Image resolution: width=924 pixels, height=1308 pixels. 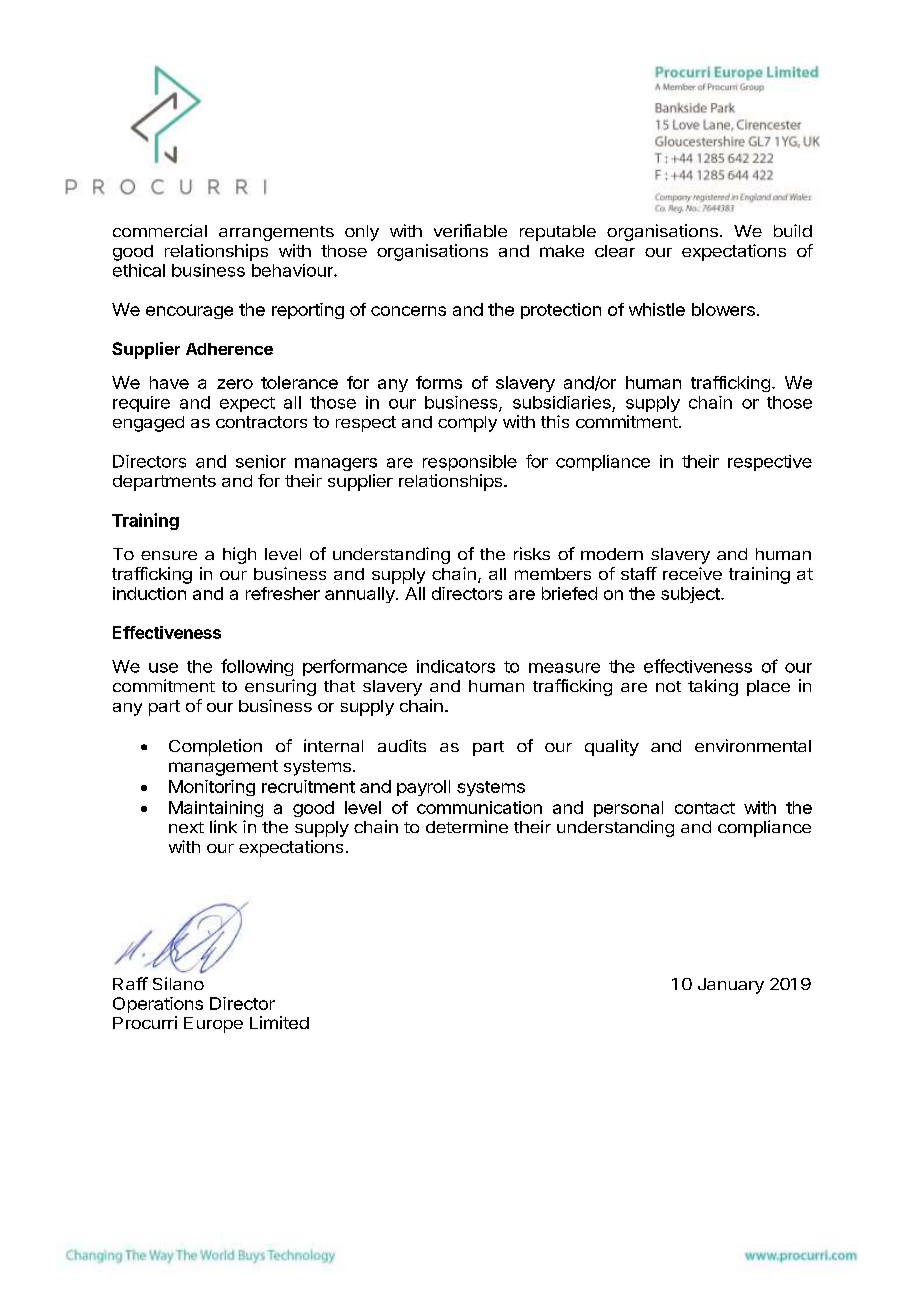 What do you see at coordinates (753, 745) in the page?
I see `environmental` at bounding box center [753, 745].
